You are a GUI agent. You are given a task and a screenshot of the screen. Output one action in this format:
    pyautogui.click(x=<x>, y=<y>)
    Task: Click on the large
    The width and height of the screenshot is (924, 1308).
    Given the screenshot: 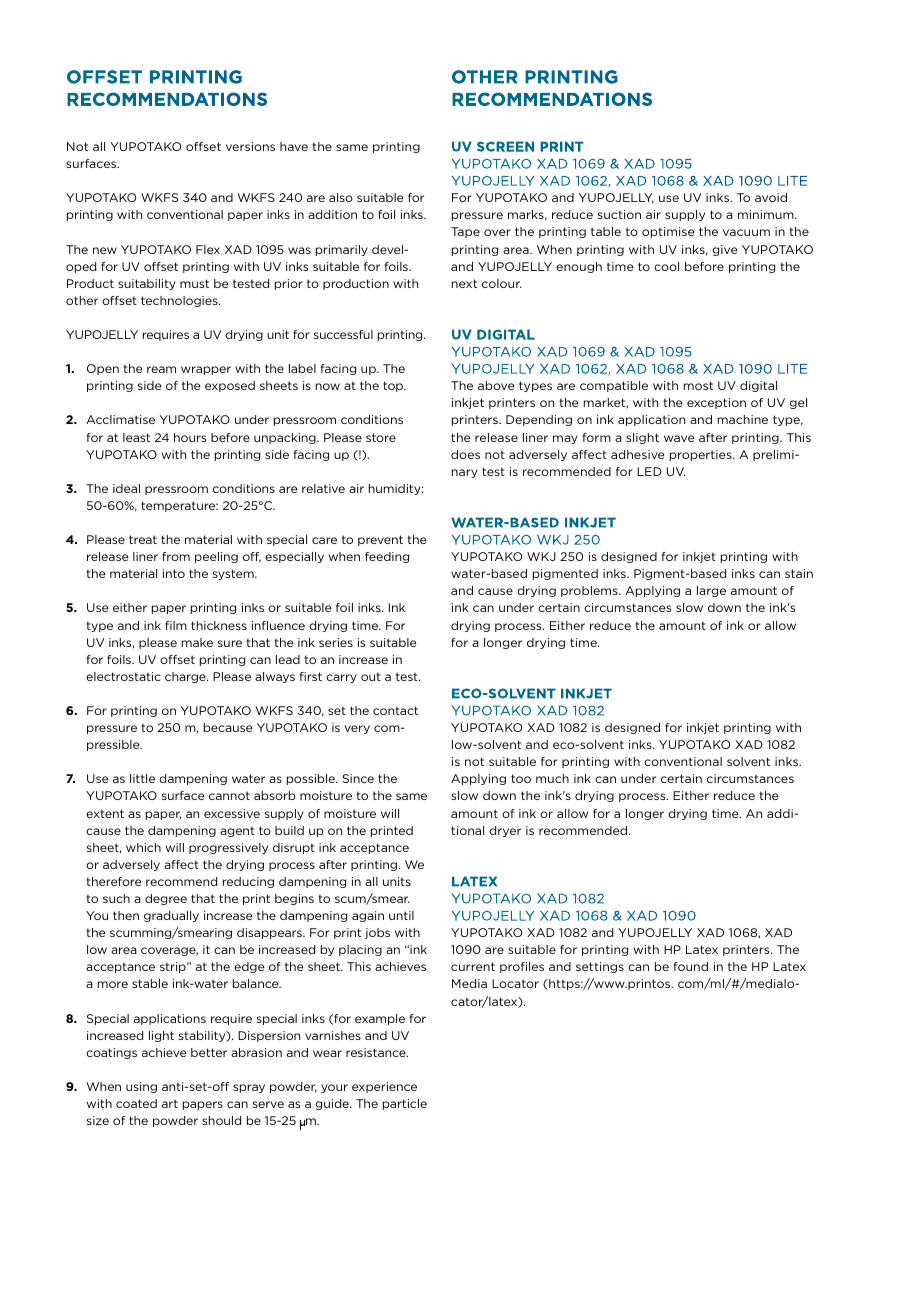 What is the action you would take?
    pyautogui.click(x=711, y=591)
